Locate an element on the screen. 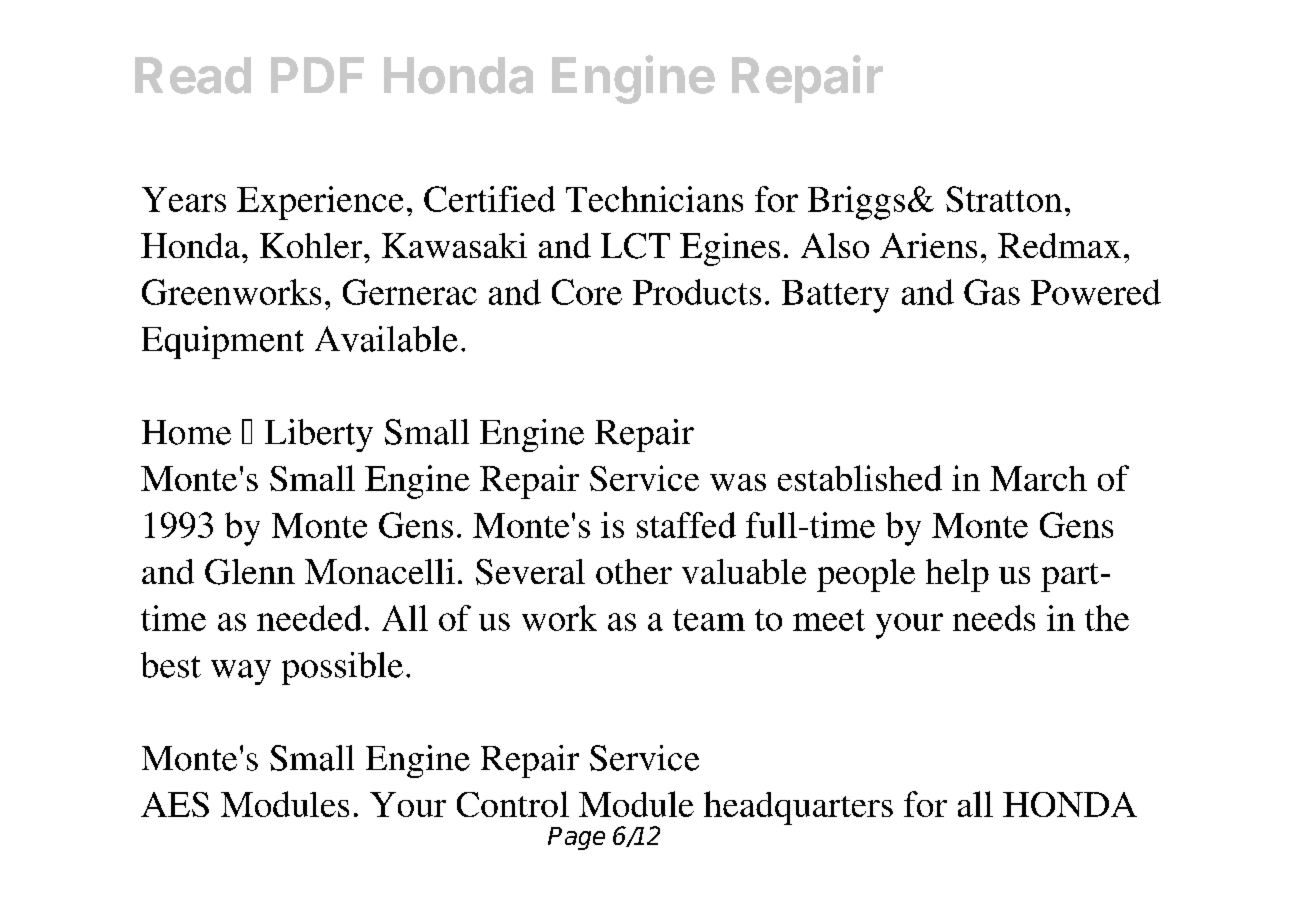 The width and height of the screenshot is (1303, 924). AES is located at coordinates (175, 804).
